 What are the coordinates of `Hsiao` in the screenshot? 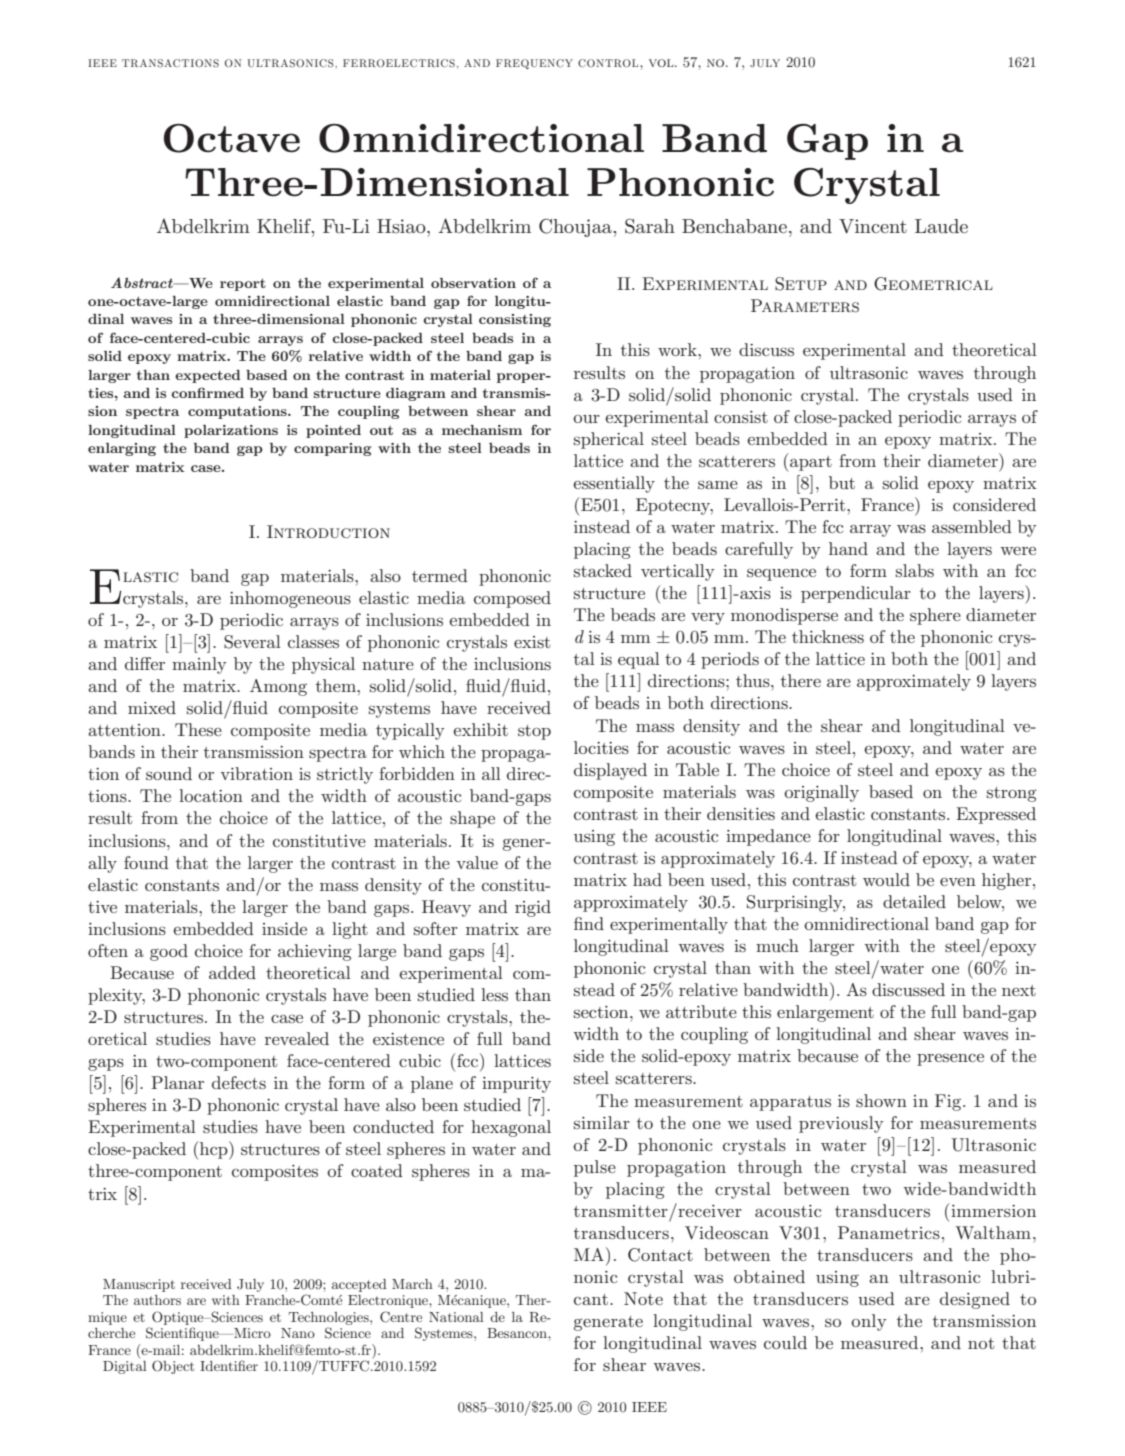 It's located at (402, 226).
